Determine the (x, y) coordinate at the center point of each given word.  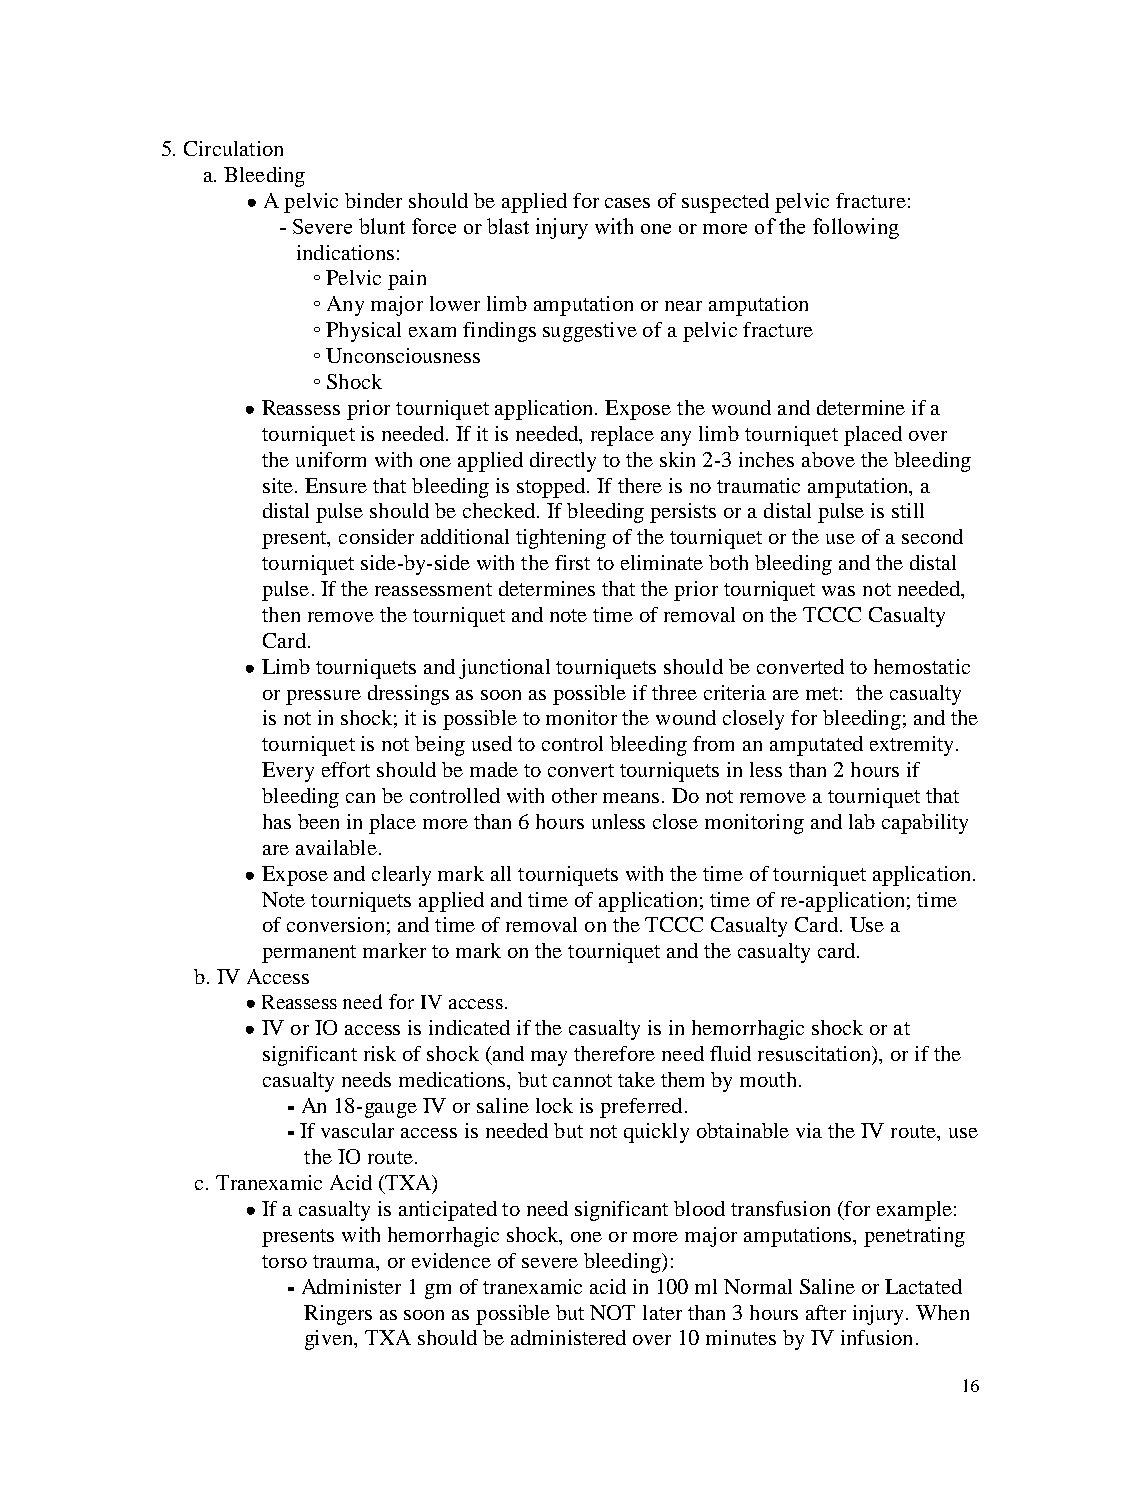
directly (563, 462)
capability (925, 824)
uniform (331, 459)
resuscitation (815, 1053)
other (574, 795)
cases (627, 203)
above (828, 459)
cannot (582, 1080)
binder (373, 200)
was (838, 591)
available (336, 847)
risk (380, 1053)
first (572, 562)
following (856, 228)
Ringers (338, 1315)
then (281, 614)
